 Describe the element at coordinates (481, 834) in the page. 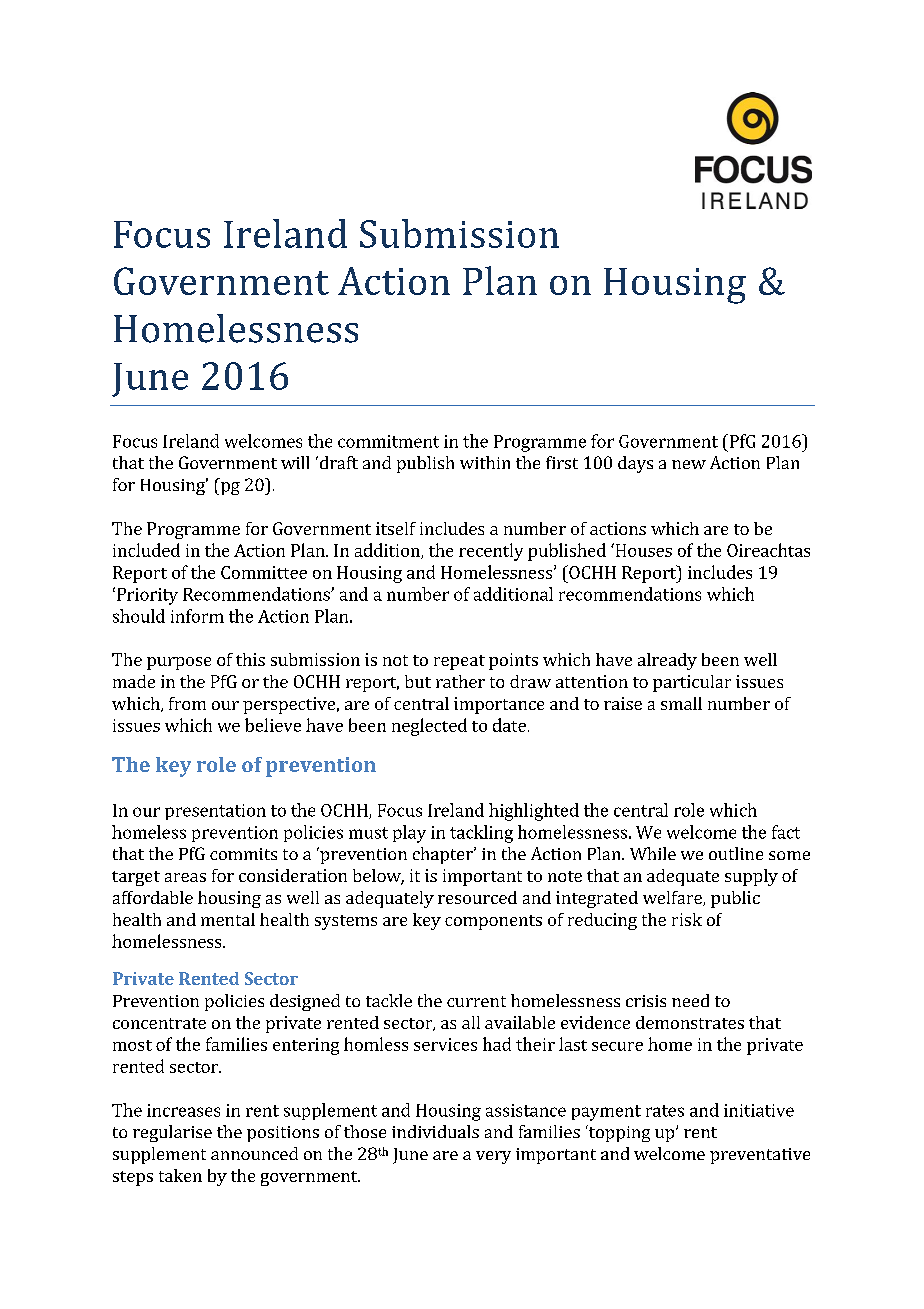

I see `tackling` at that location.
